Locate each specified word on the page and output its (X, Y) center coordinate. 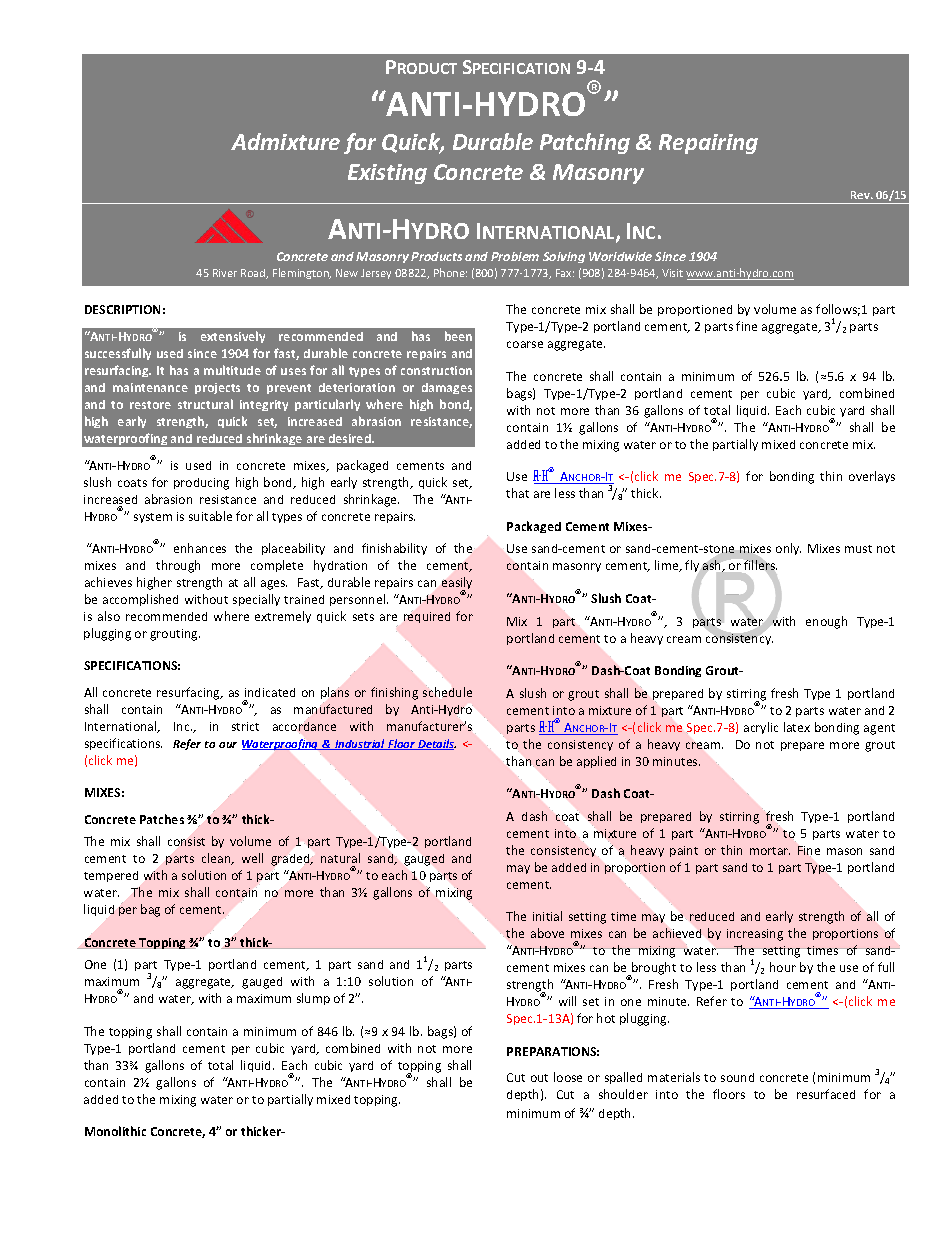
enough (826, 622)
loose (568, 1077)
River (225, 273)
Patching (585, 143)
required (427, 617)
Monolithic (115, 1131)
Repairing (708, 144)
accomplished (140, 600)
